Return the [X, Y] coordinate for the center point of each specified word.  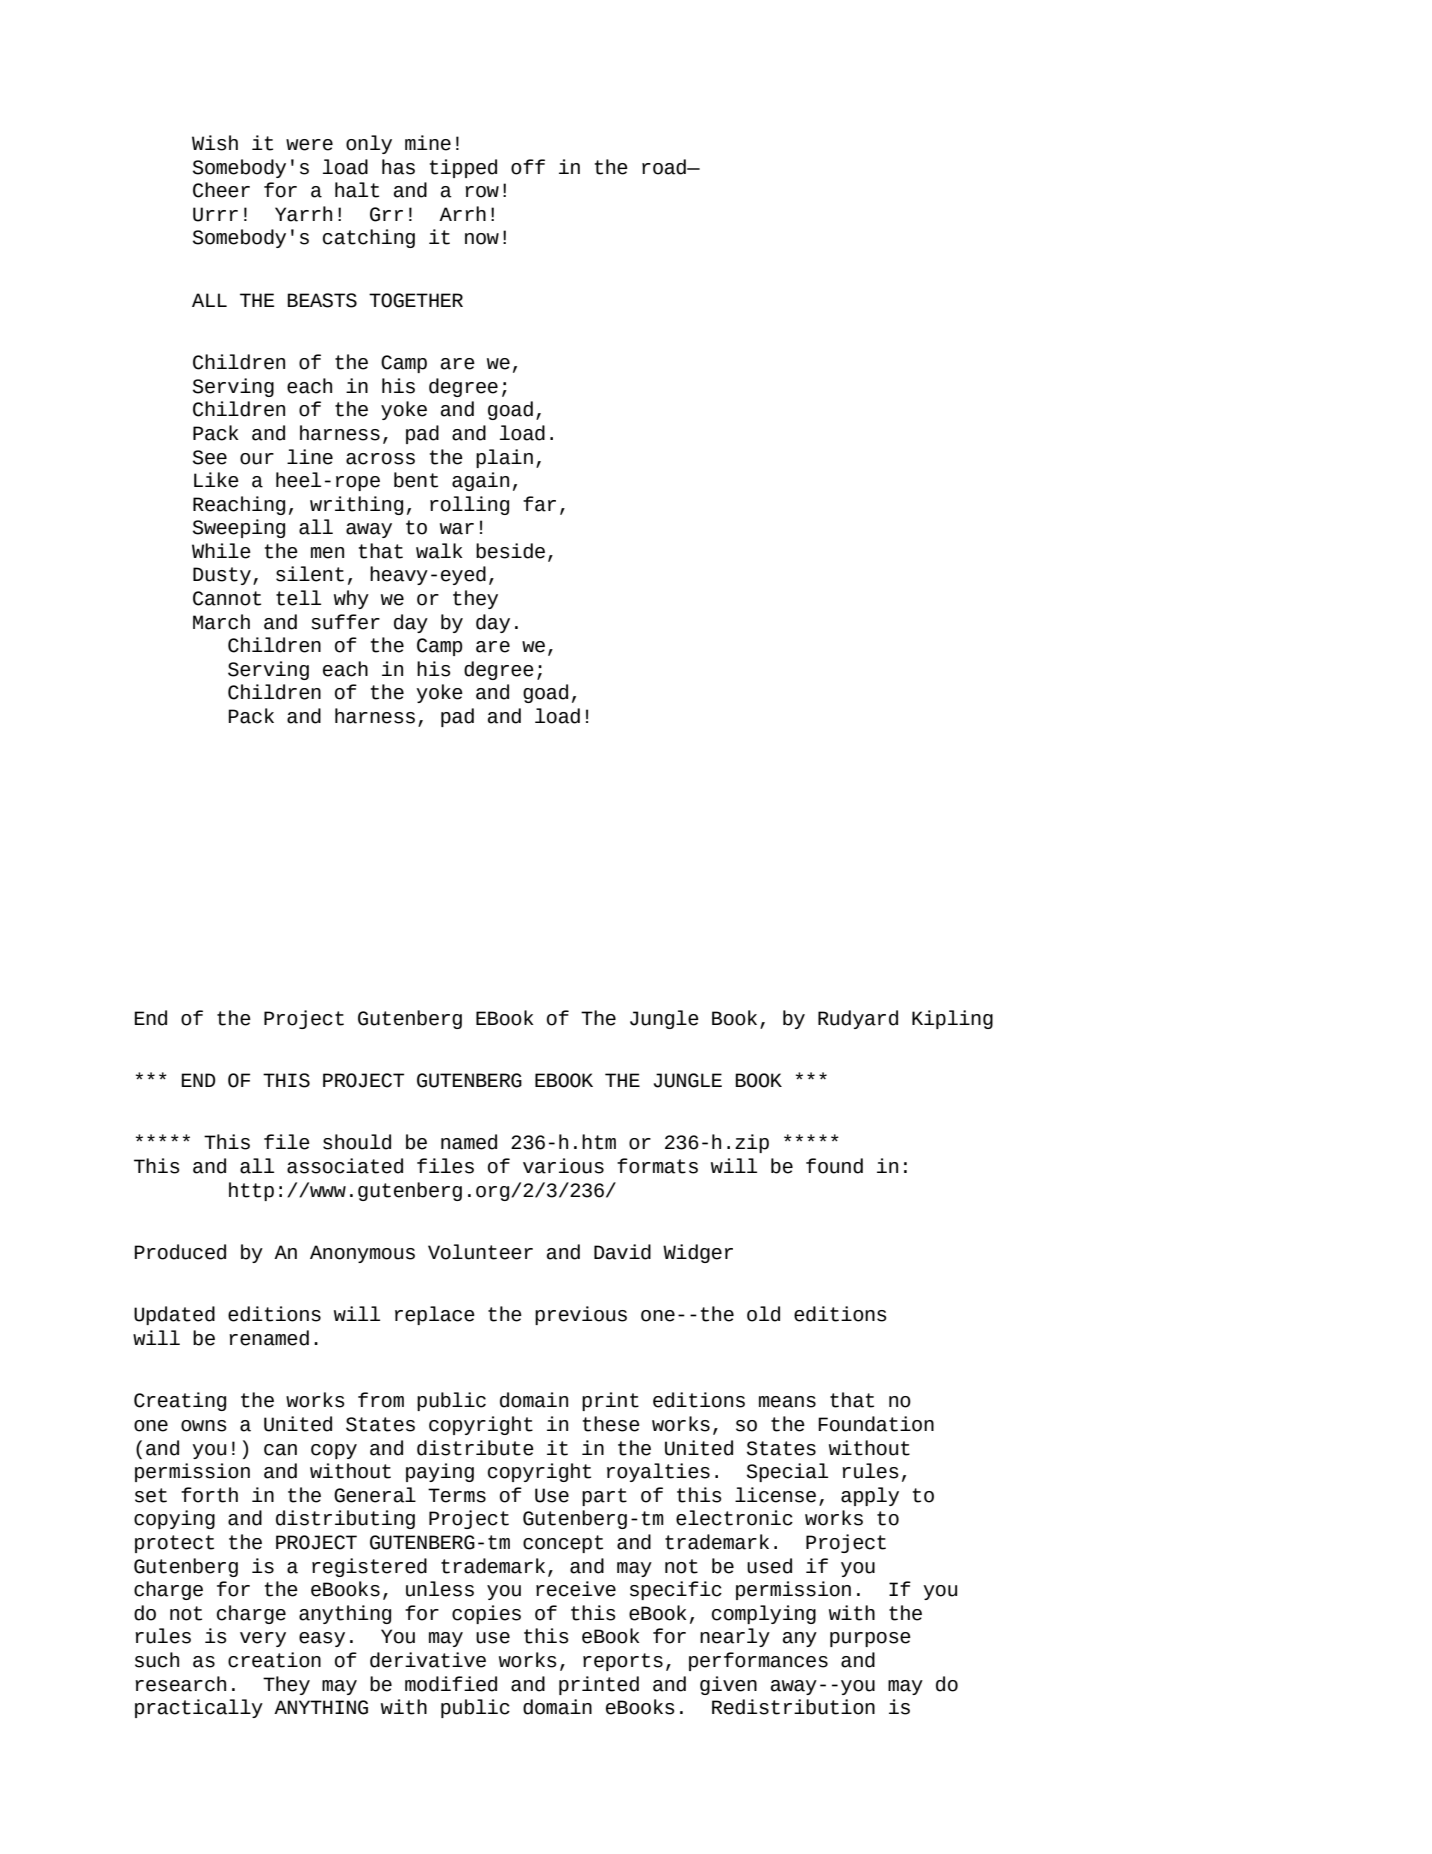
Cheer [221, 190]
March [221, 622]
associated [345, 1166]
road [665, 167]
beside [510, 551]
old [763, 1314]
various [563, 1166]
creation [274, 1660]
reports [623, 1662]
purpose [870, 1639]
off [528, 167]
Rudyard [858, 1019]
